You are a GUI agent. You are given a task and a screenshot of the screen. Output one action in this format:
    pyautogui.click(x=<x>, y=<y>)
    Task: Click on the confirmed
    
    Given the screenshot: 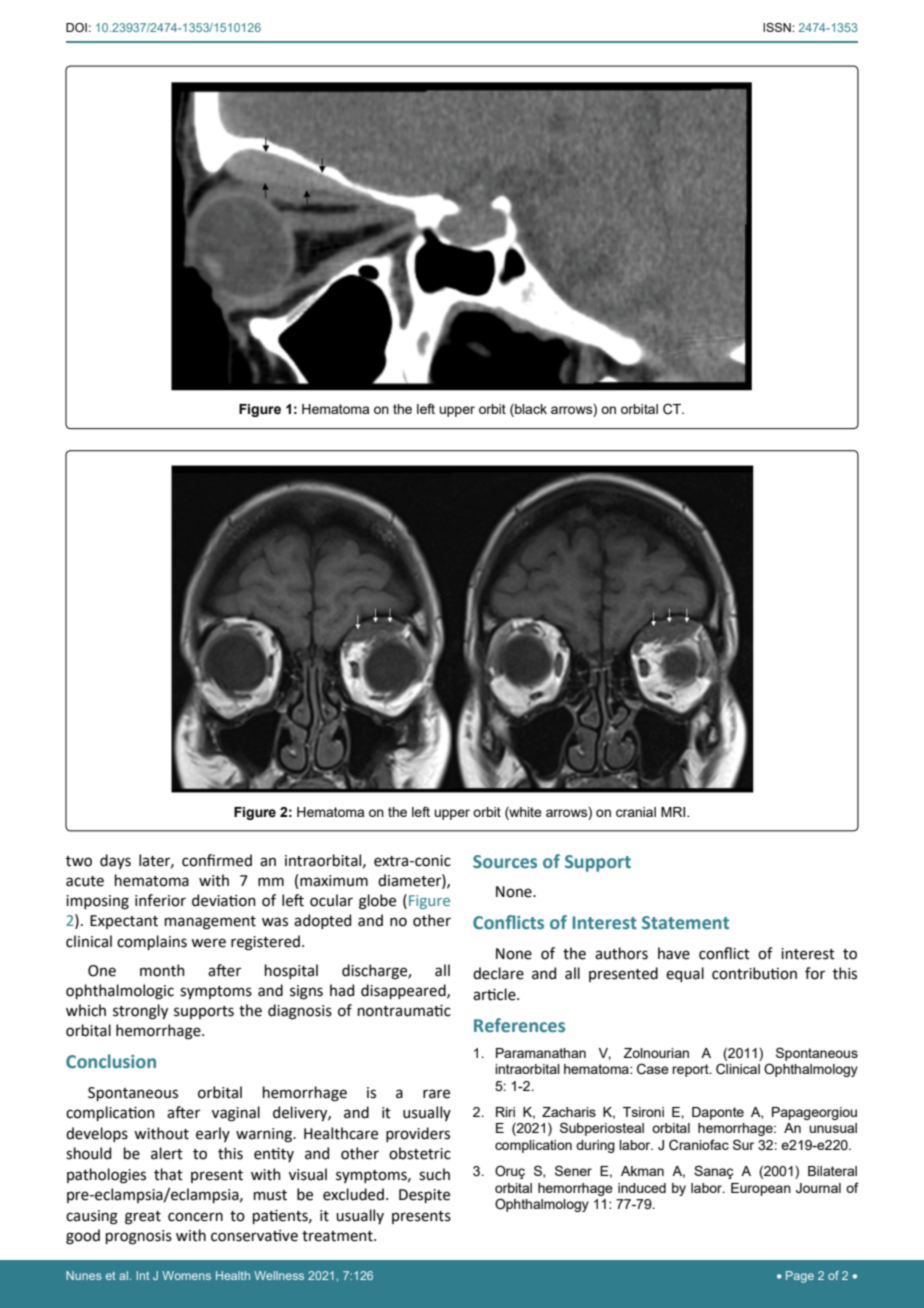 What is the action you would take?
    pyautogui.click(x=217, y=860)
